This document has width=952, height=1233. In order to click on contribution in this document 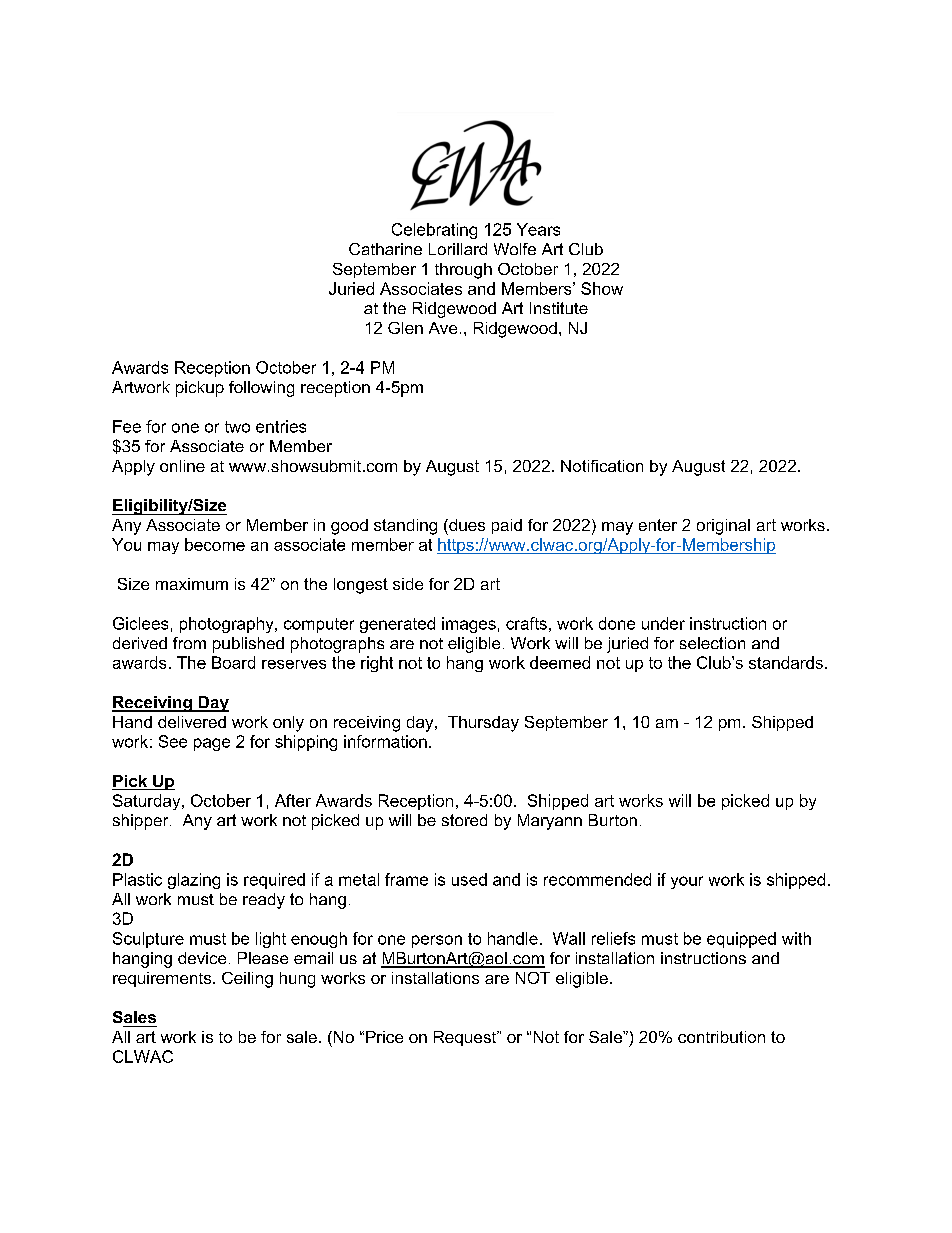, I will do `click(721, 1037)`.
